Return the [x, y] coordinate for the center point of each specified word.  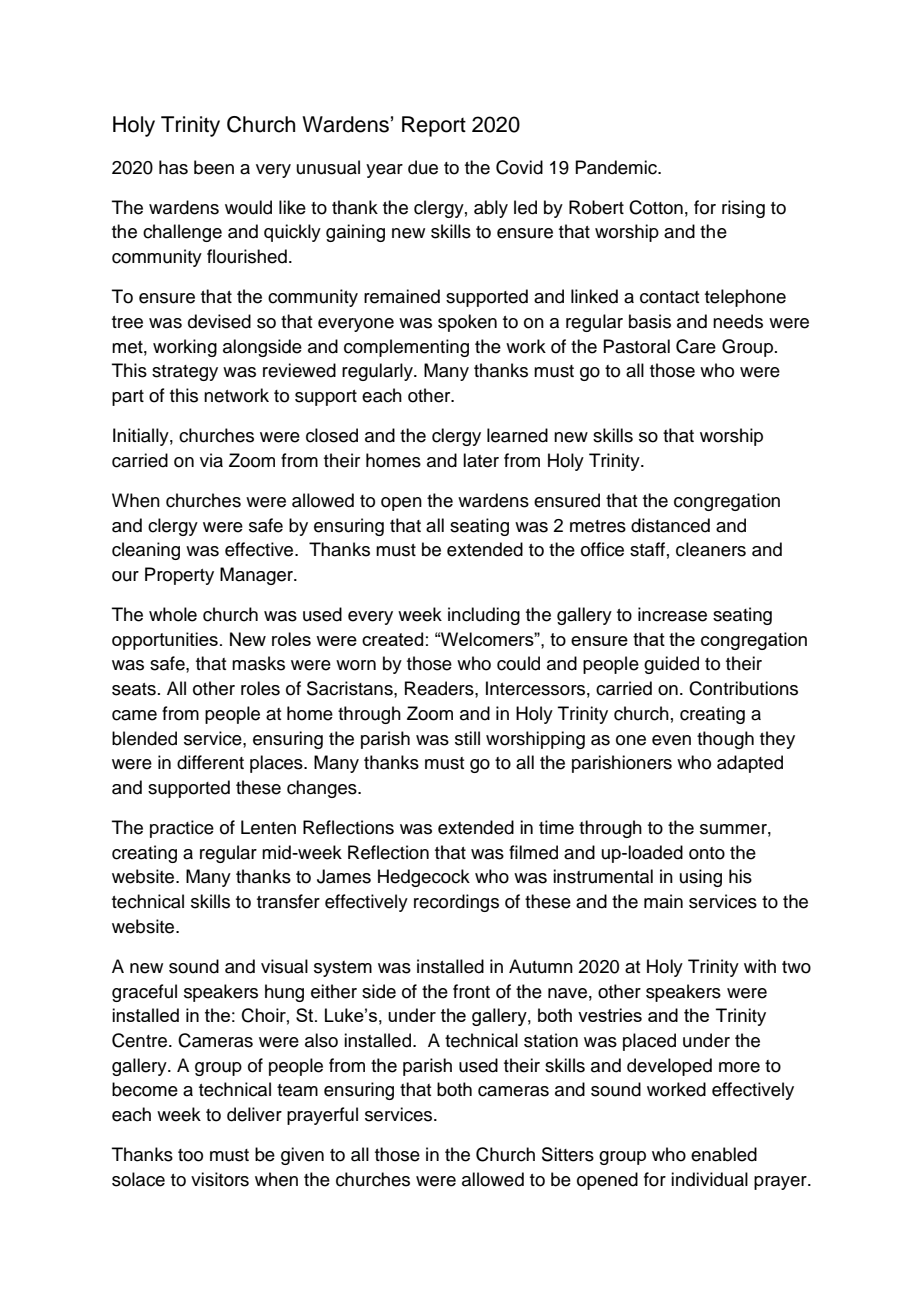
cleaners [711, 549]
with [760, 966]
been [214, 167]
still [467, 738]
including [484, 616]
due [423, 167]
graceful [144, 993]
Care [696, 346]
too [190, 1155]
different [210, 762]
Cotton [656, 207]
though [725, 740]
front [471, 991]
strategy [185, 373]
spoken [467, 323]
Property [179, 576]
